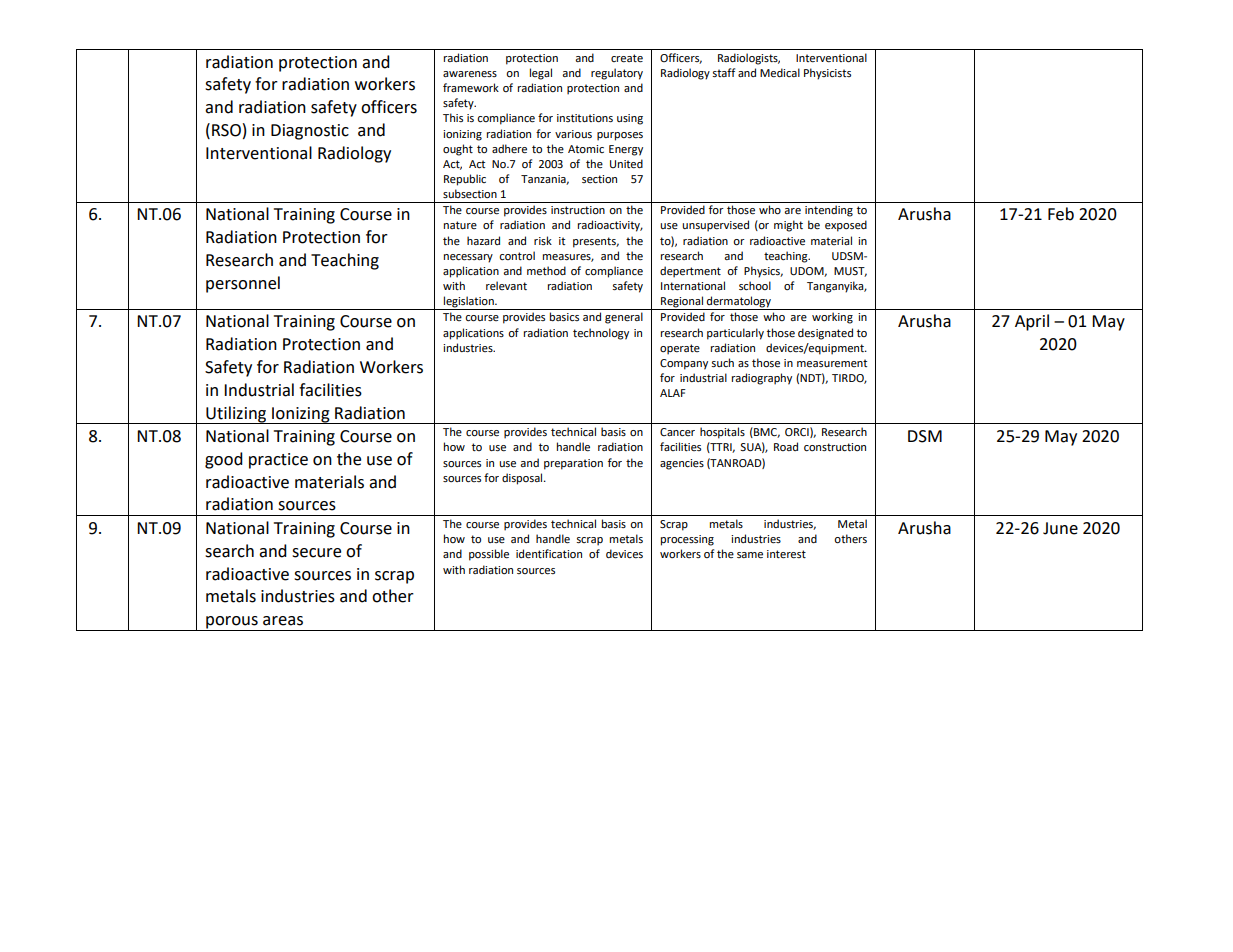 The width and height of the screenshot is (1233, 952). Describe the element at coordinates (827, 74) in the screenshot. I see `Physicists` at that location.
